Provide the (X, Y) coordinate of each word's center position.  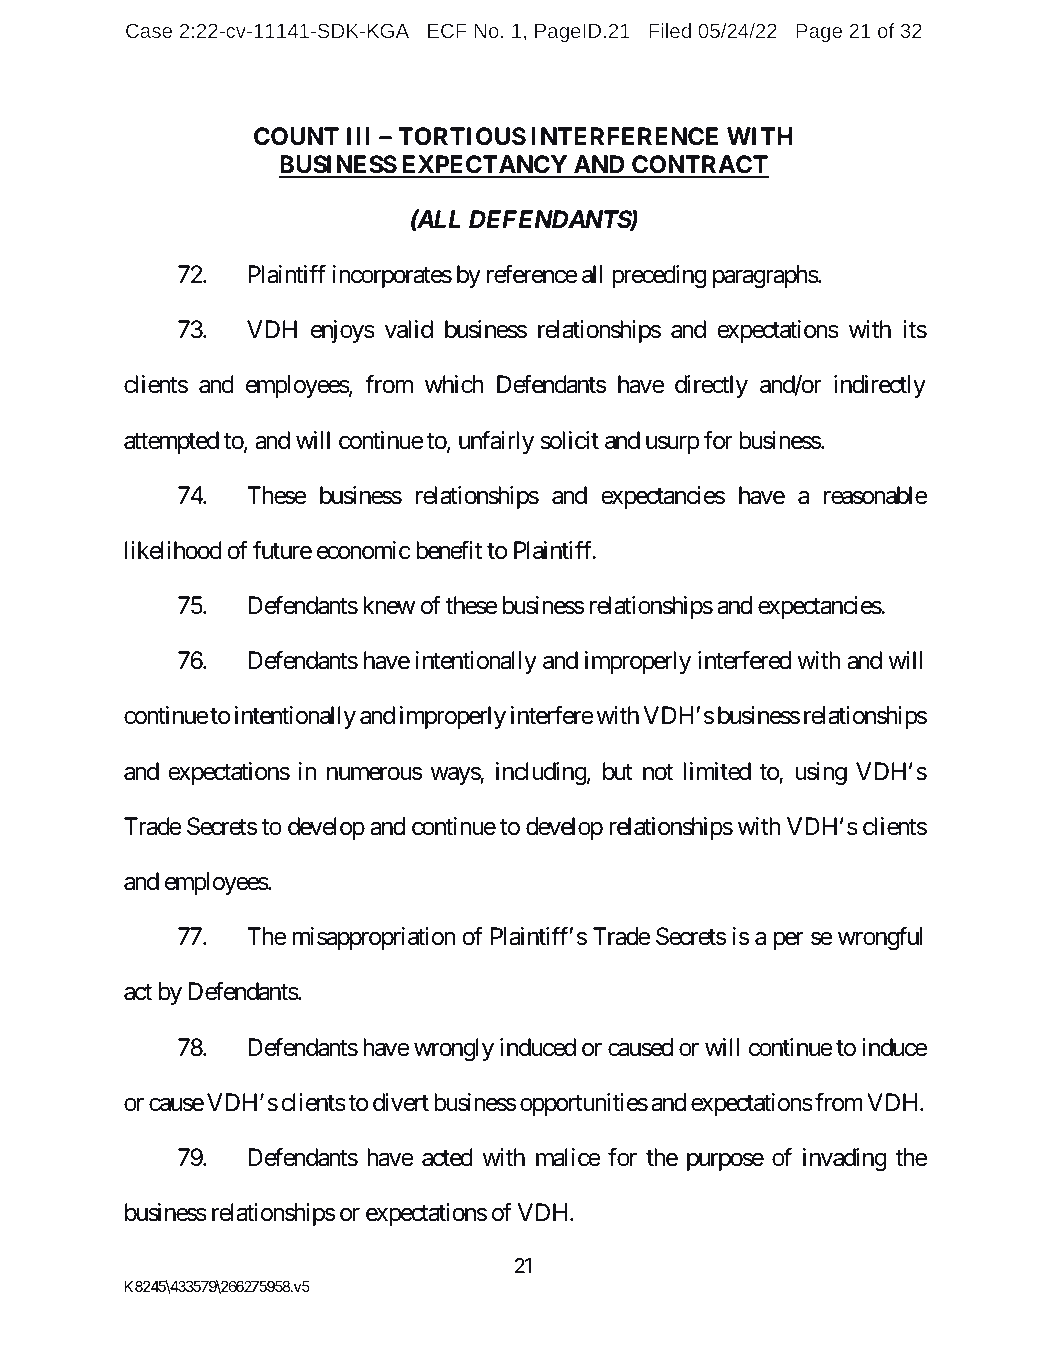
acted (447, 1157)
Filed (670, 30)
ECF (447, 30)
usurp (673, 445)
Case (149, 30)
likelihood (173, 550)
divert (401, 1102)
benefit (449, 550)
